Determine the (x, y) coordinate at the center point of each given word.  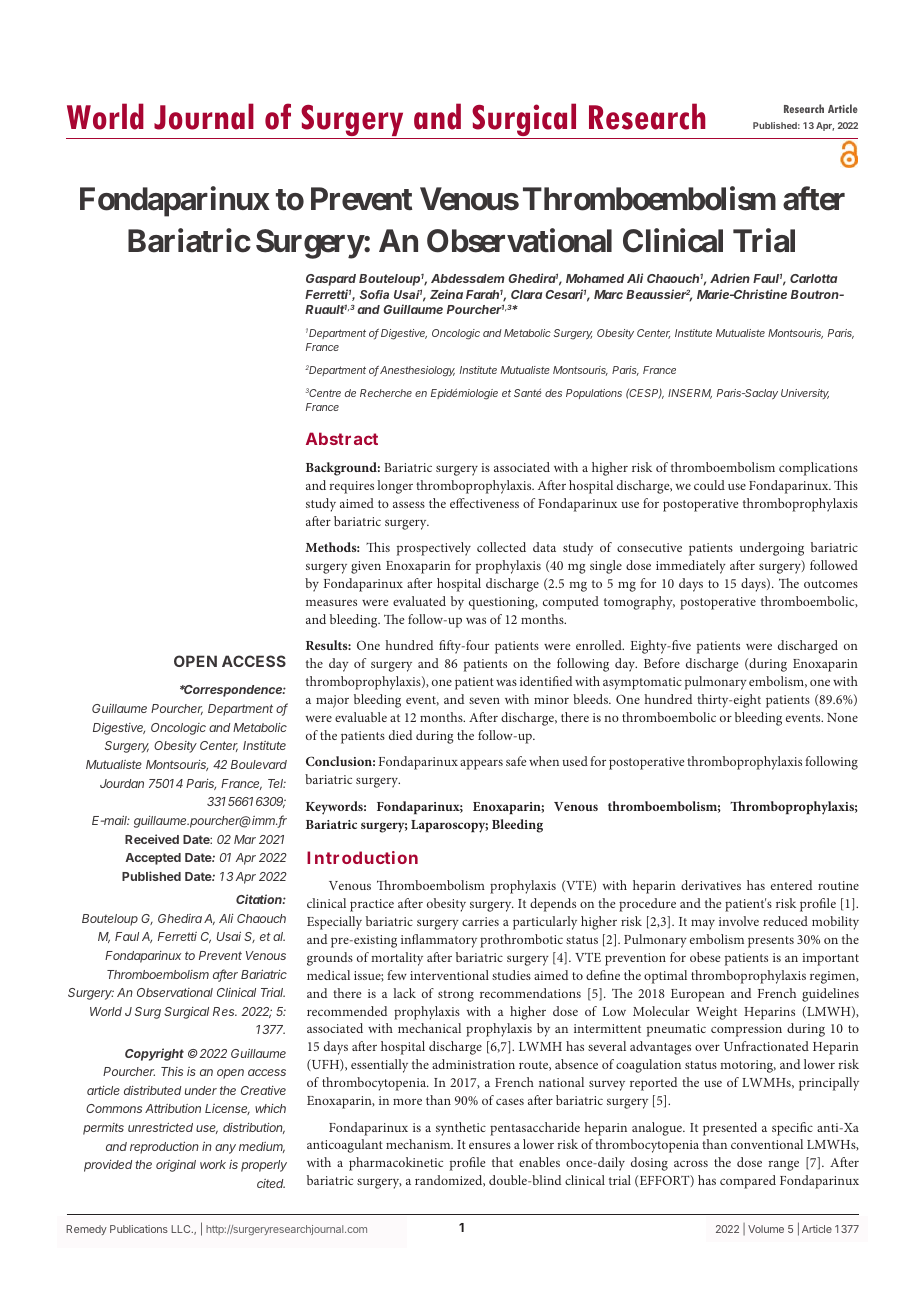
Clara (526, 294)
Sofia (374, 294)
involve (739, 921)
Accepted (153, 859)
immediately (691, 567)
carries (480, 921)
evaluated (419, 601)
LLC (182, 1229)
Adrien (730, 278)
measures (331, 602)
